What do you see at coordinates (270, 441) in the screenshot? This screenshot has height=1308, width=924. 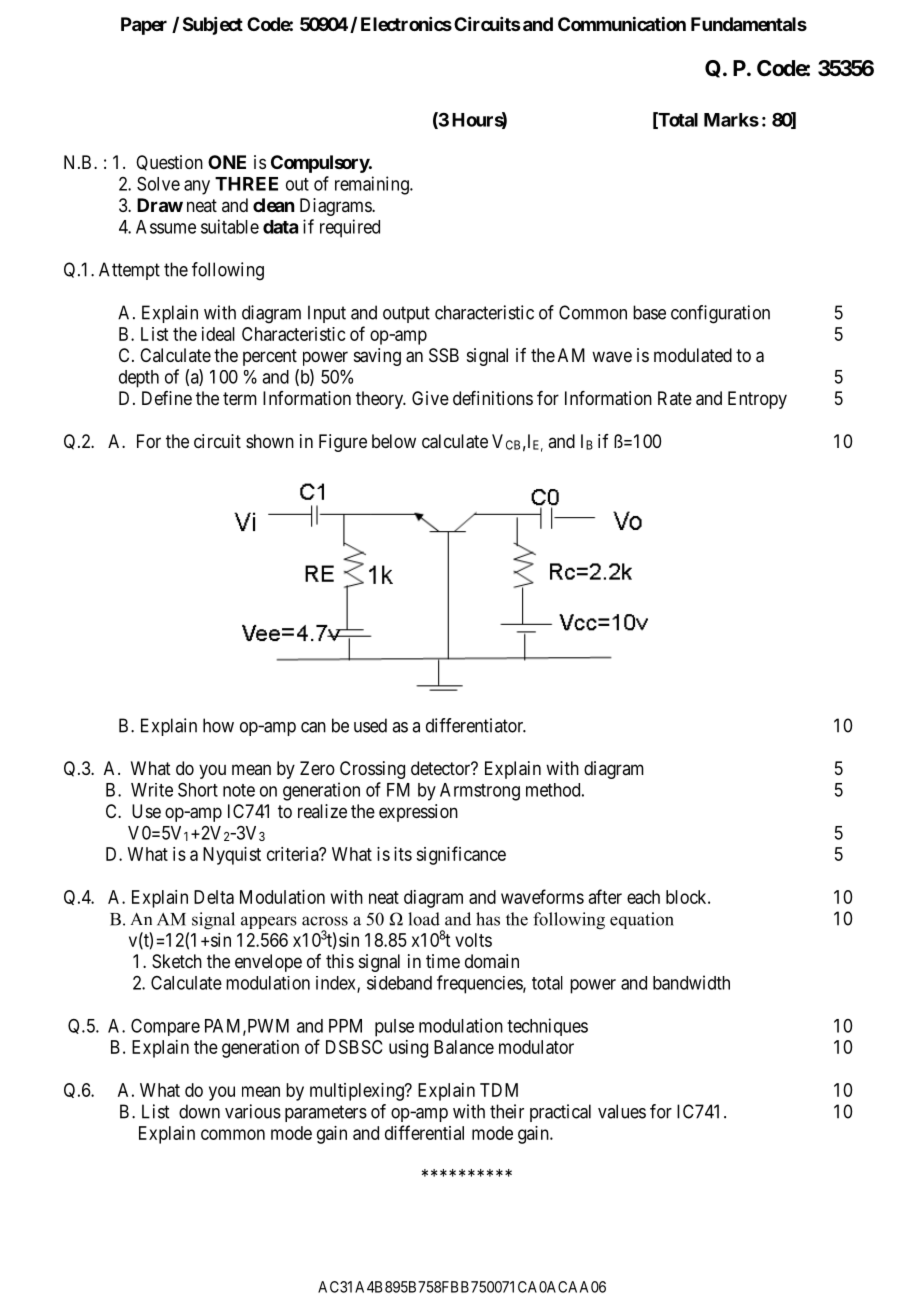 I see `shown` at bounding box center [270, 441].
